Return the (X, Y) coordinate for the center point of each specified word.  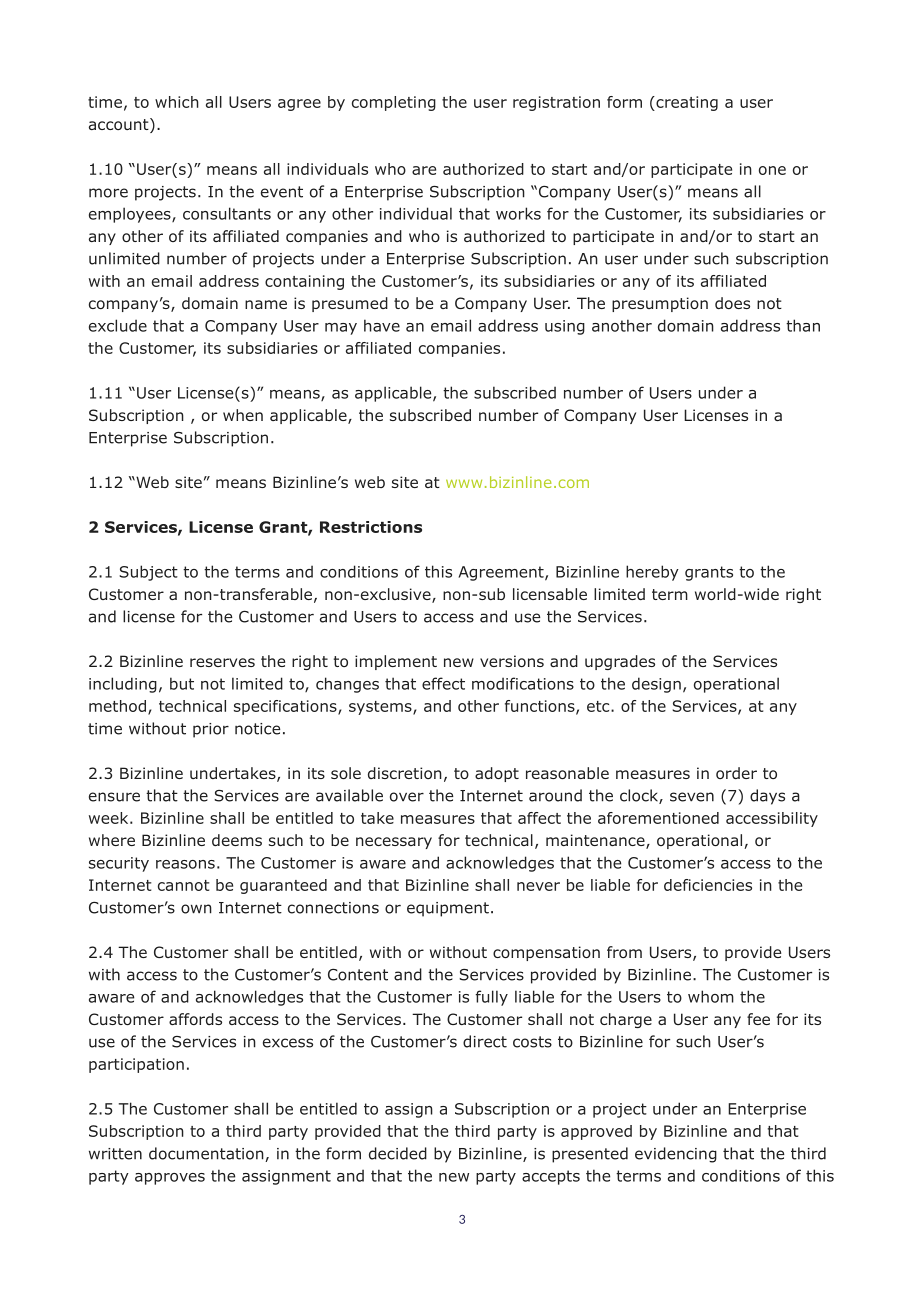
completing (394, 103)
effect (443, 683)
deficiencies (708, 885)
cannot (183, 885)
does (732, 303)
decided (398, 1153)
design (656, 685)
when (243, 415)
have (382, 325)
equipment (448, 909)
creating (686, 103)
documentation (207, 1154)
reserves (222, 662)
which (177, 102)
